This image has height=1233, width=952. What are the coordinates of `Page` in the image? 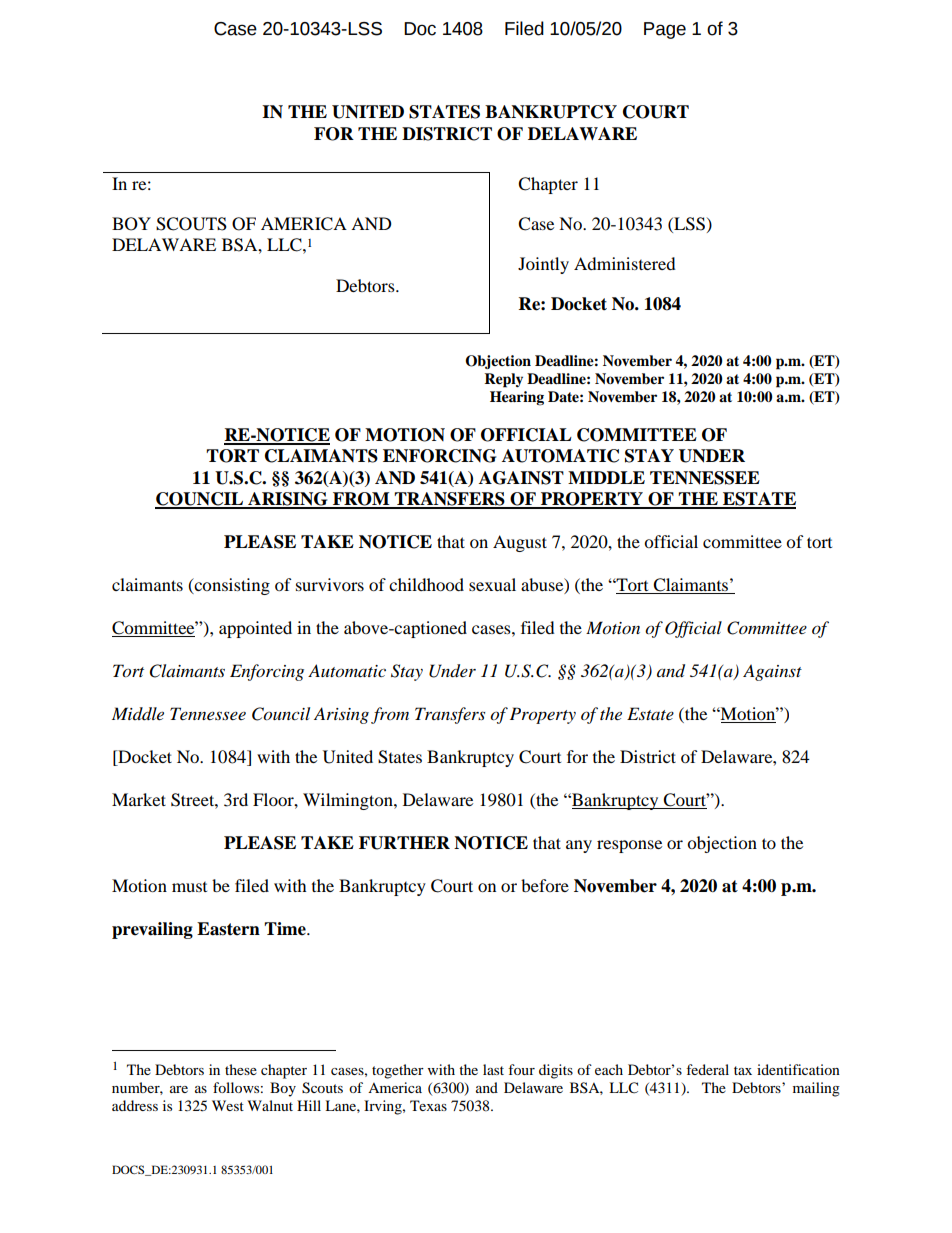 It's located at (665, 30).
